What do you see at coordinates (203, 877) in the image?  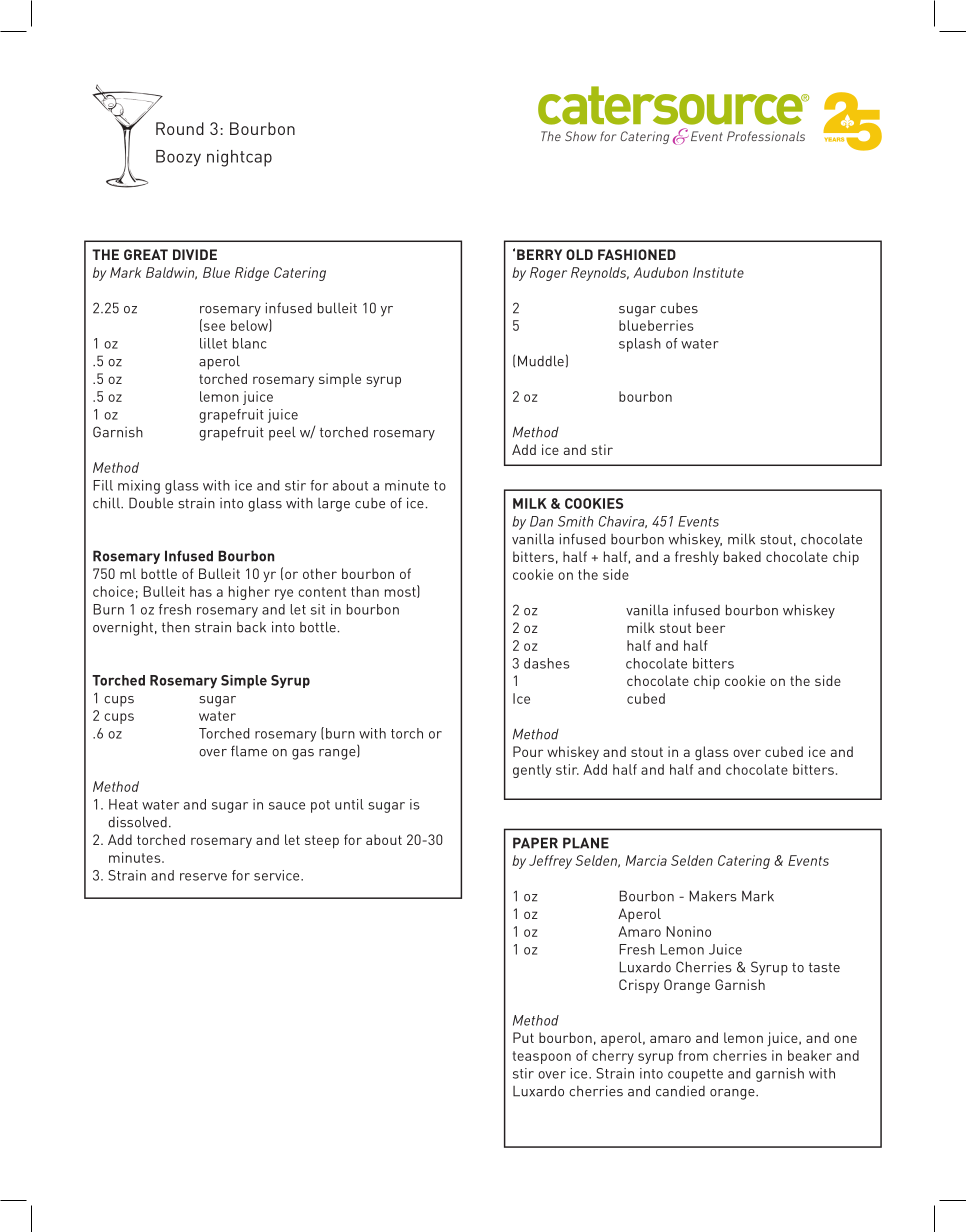 I see `reserve` at bounding box center [203, 877].
